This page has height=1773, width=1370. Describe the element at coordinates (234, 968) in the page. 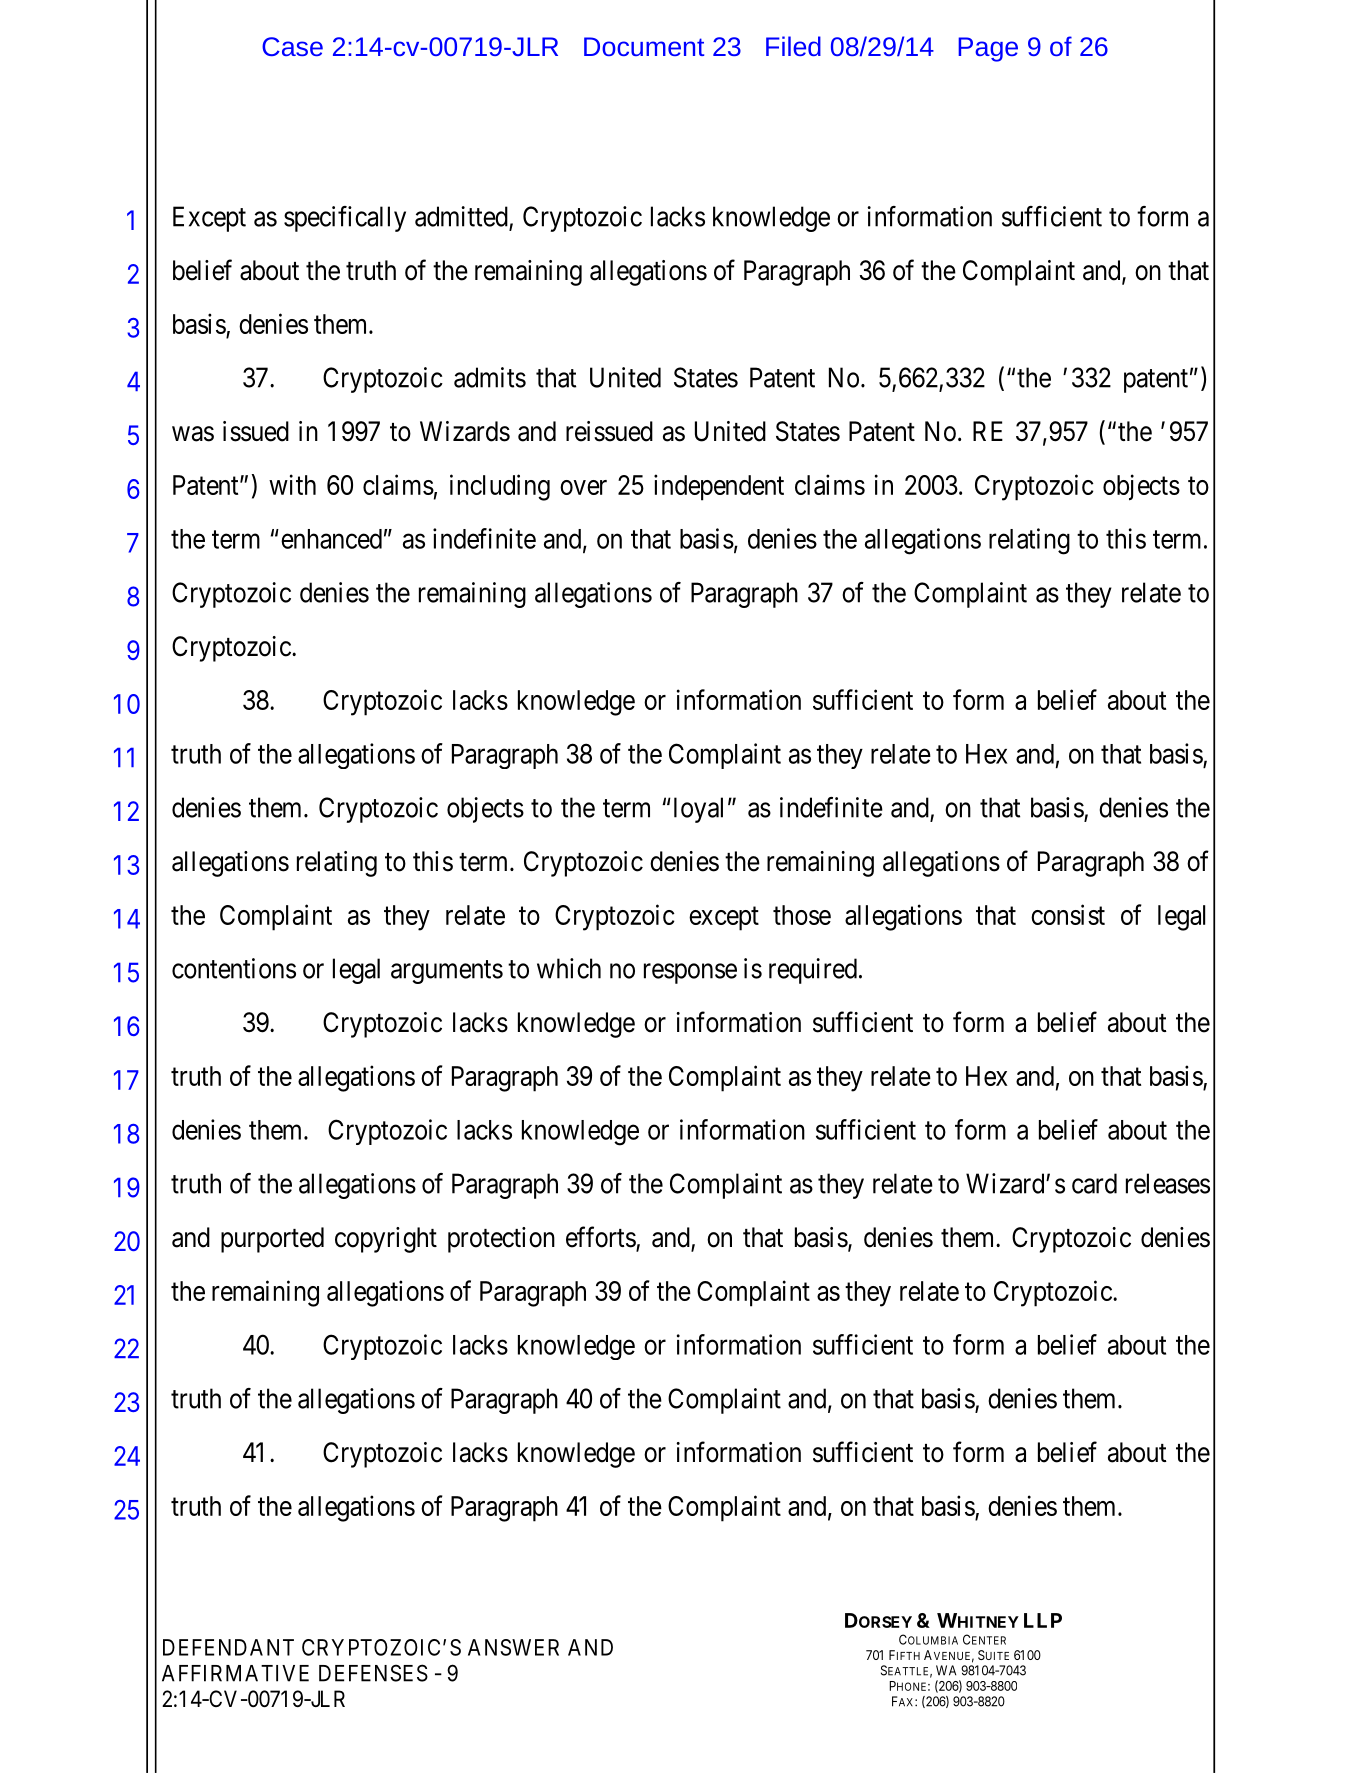

I see `contentions` at that location.
